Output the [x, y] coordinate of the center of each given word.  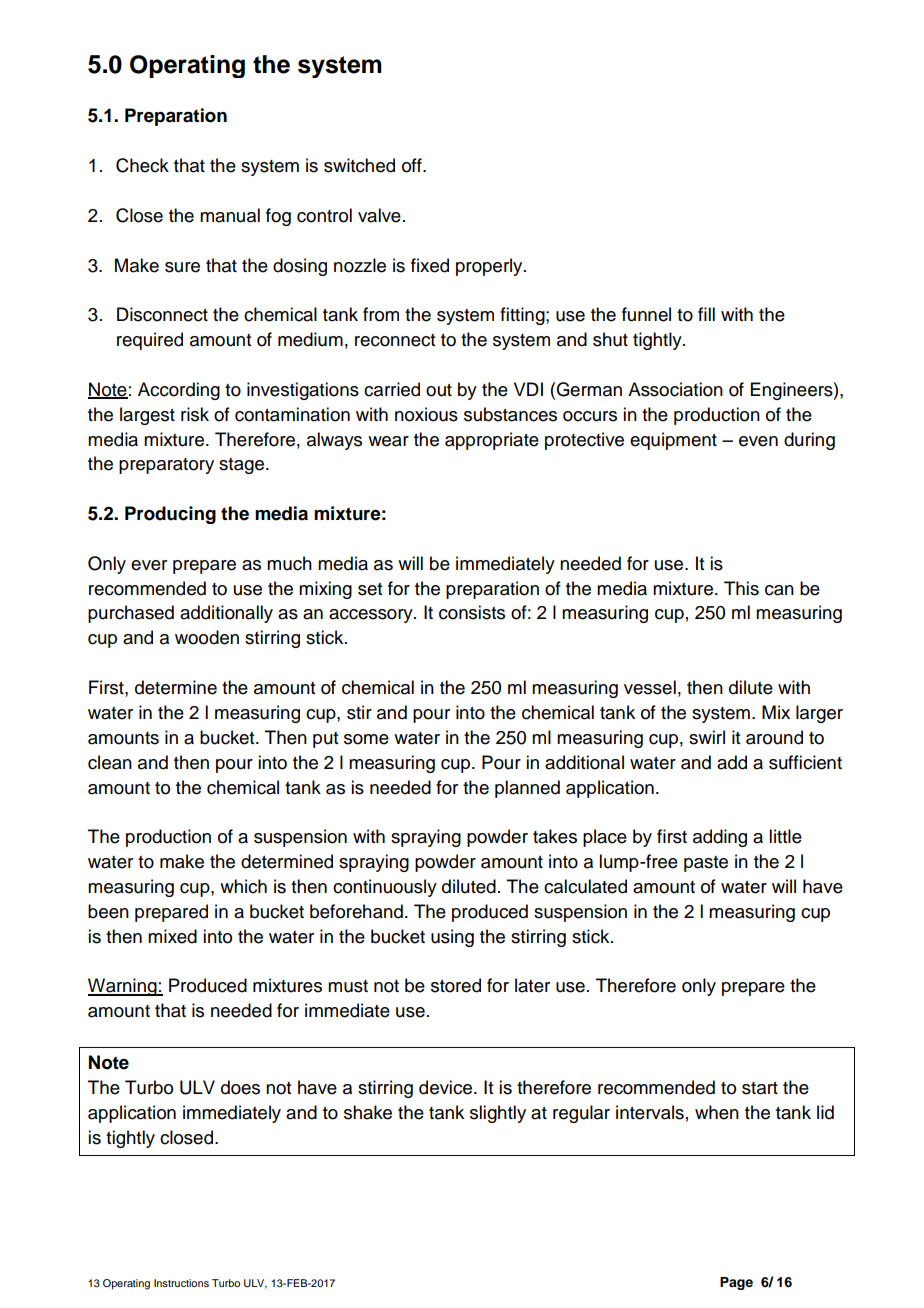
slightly [498, 1114]
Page [736, 1283]
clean [110, 762]
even [758, 441]
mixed [172, 936]
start [760, 1088]
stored [456, 985]
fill [706, 314]
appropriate [492, 441]
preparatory [166, 466]
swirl [707, 737]
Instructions [181, 1283]
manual [230, 215]
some [366, 739]
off [413, 165]
